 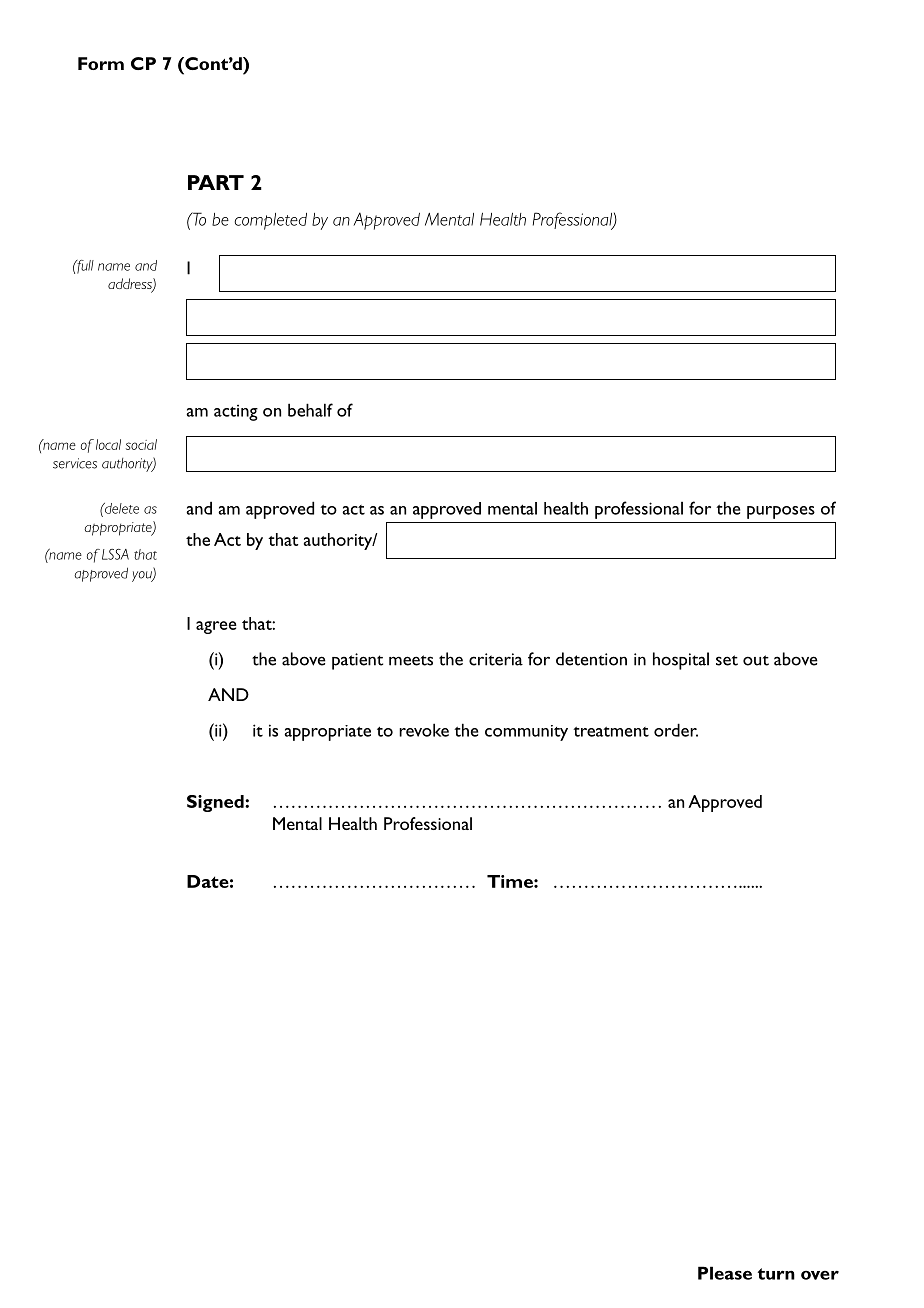 I want to click on Please, so click(x=725, y=1273).
